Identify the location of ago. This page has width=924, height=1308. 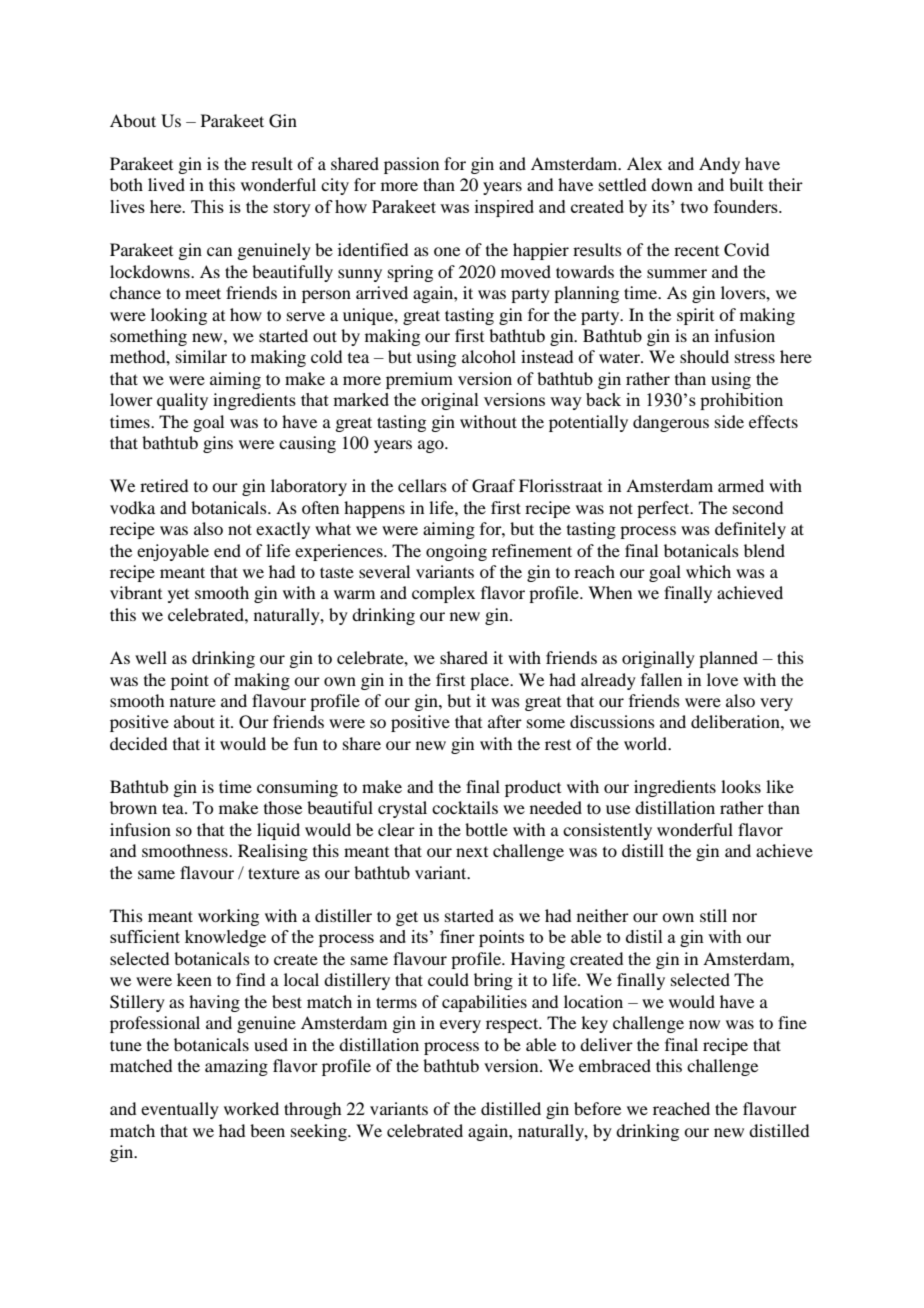
(432, 446).
